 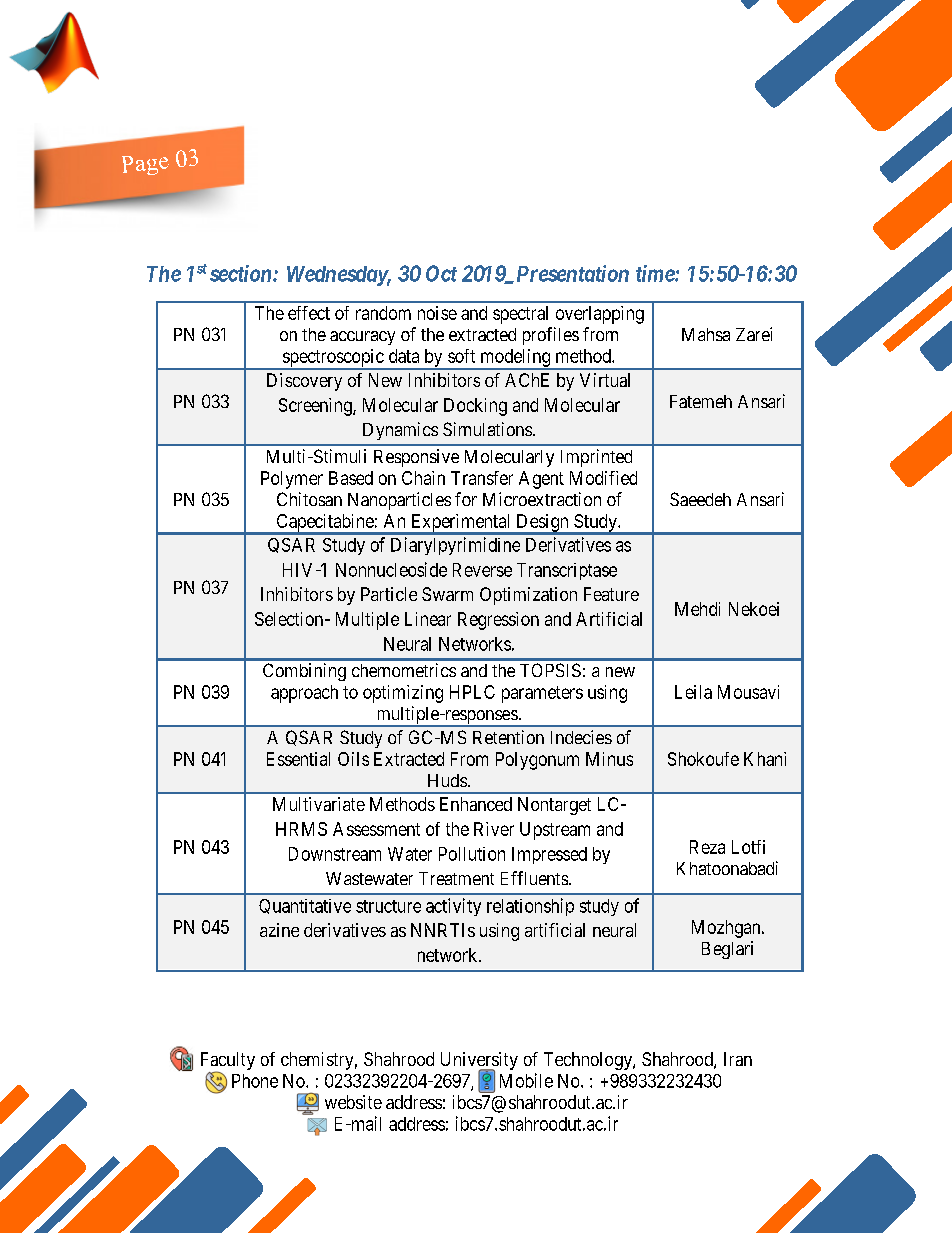 I want to click on HPLC, so click(x=472, y=692).
